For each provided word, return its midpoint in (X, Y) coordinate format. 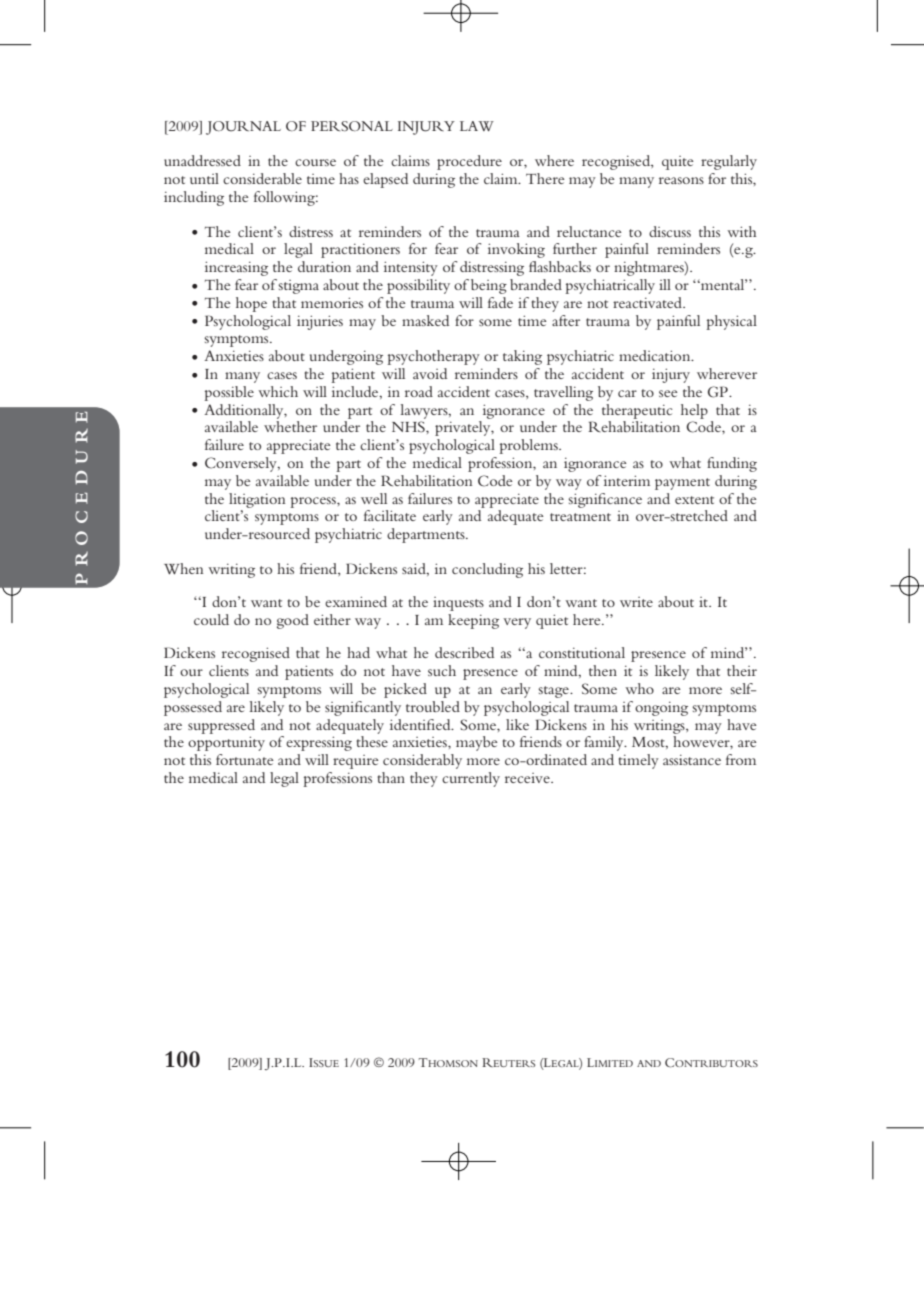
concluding (487, 570)
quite (678, 163)
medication (656, 355)
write (636, 602)
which (278, 391)
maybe (477, 743)
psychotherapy (433, 357)
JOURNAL (243, 128)
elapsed (385, 180)
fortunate (245, 759)
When (184, 568)
